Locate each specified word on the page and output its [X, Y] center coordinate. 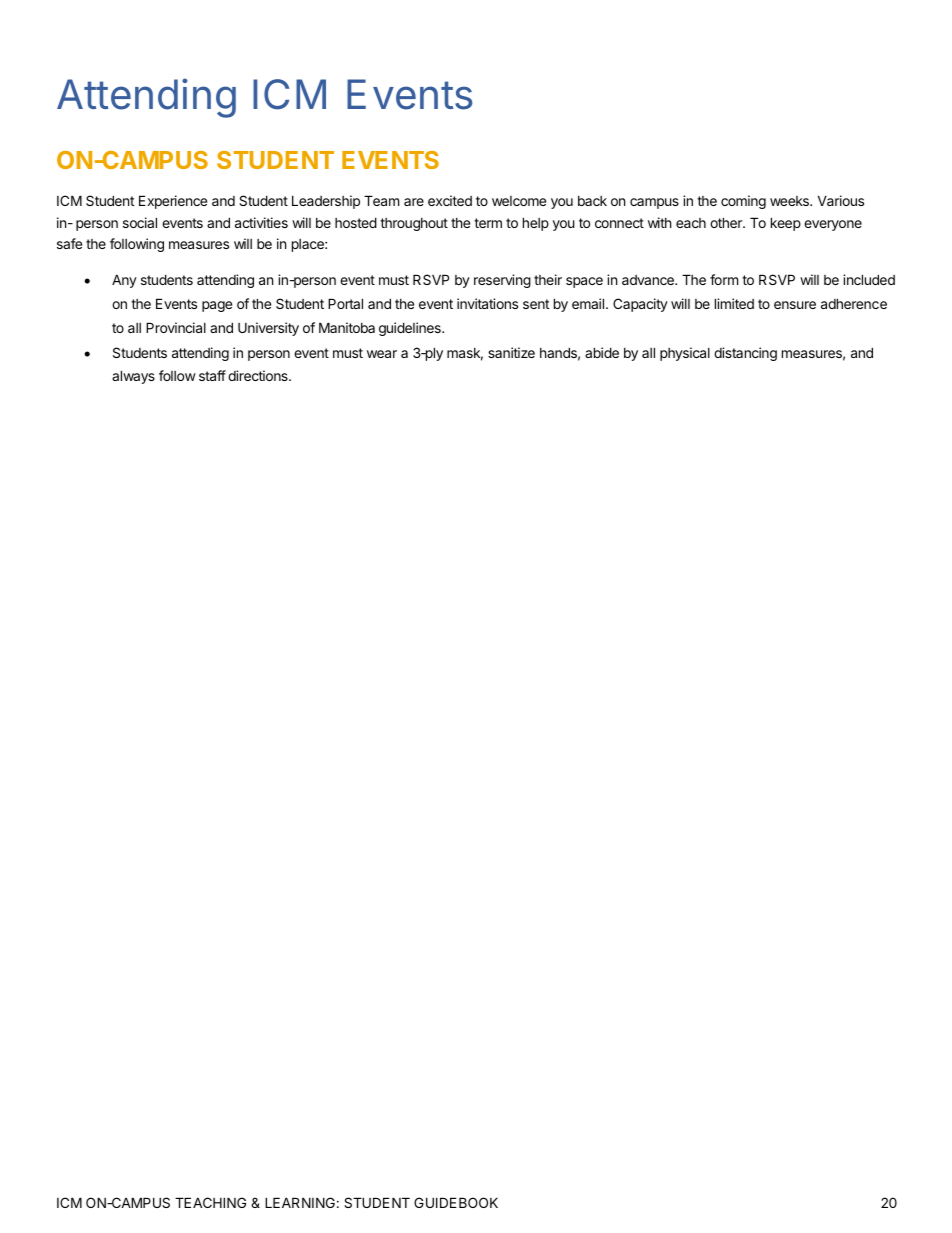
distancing [745, 354]
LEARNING [300, 1202]
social [140, 222]
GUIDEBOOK [456, 1202]
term [488, 223]
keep [786, 224]
